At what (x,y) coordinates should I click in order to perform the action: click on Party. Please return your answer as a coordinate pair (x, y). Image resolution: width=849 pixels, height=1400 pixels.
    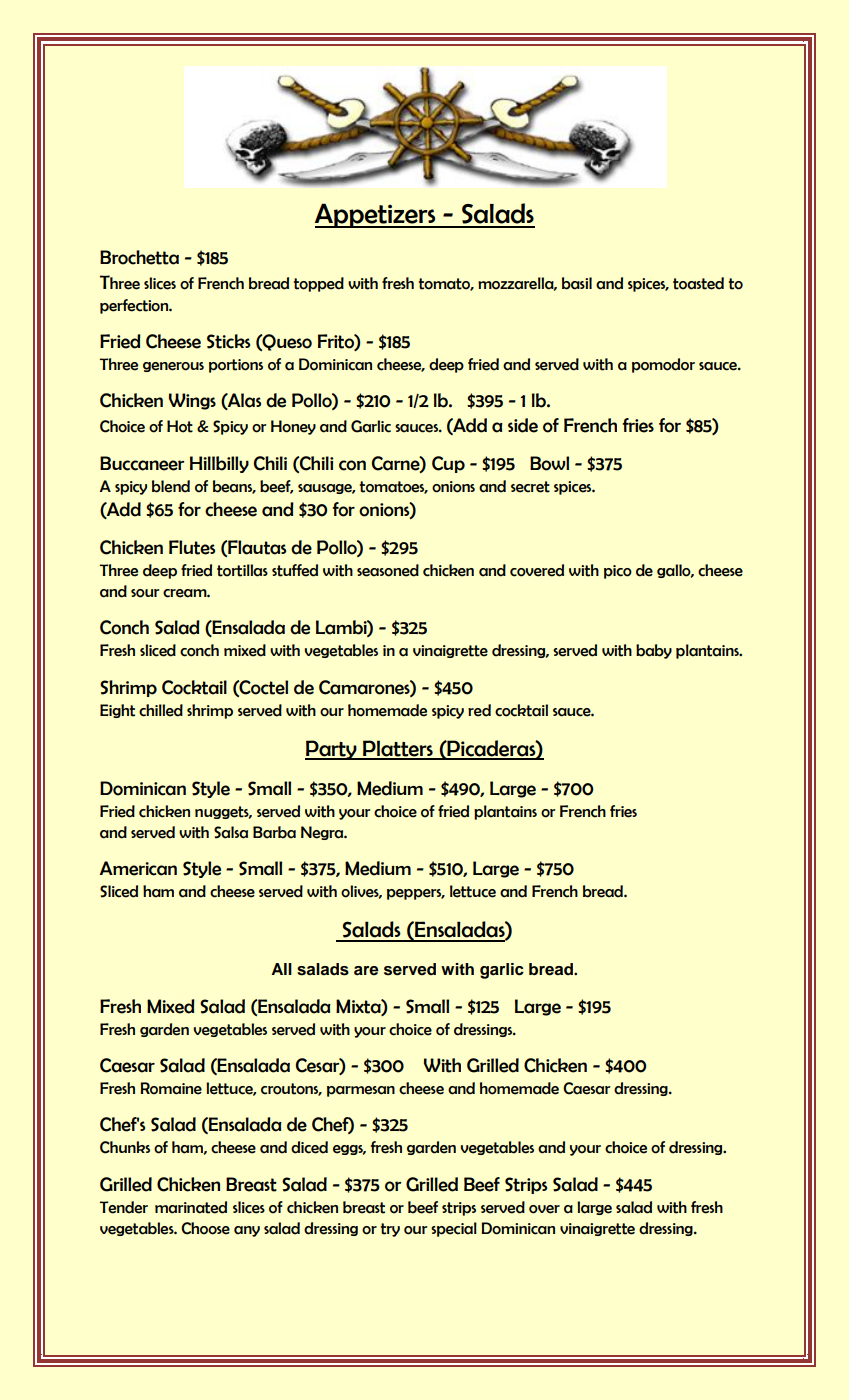
    Looking at the image, I should click on (332, 750).
